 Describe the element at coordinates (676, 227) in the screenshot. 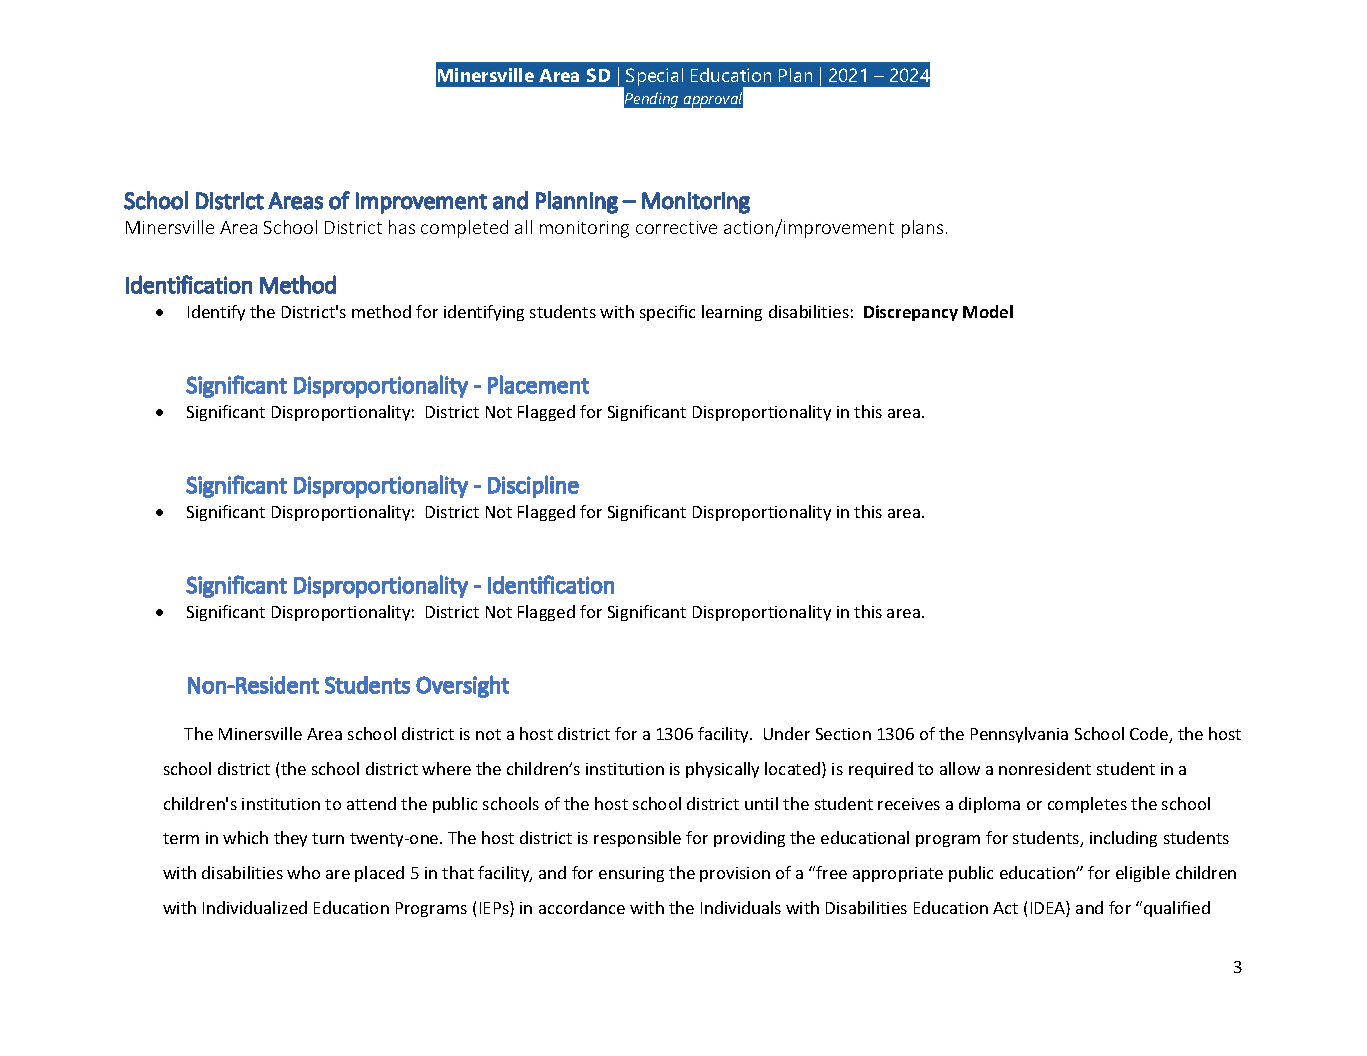

I see `corrective` at that location.
